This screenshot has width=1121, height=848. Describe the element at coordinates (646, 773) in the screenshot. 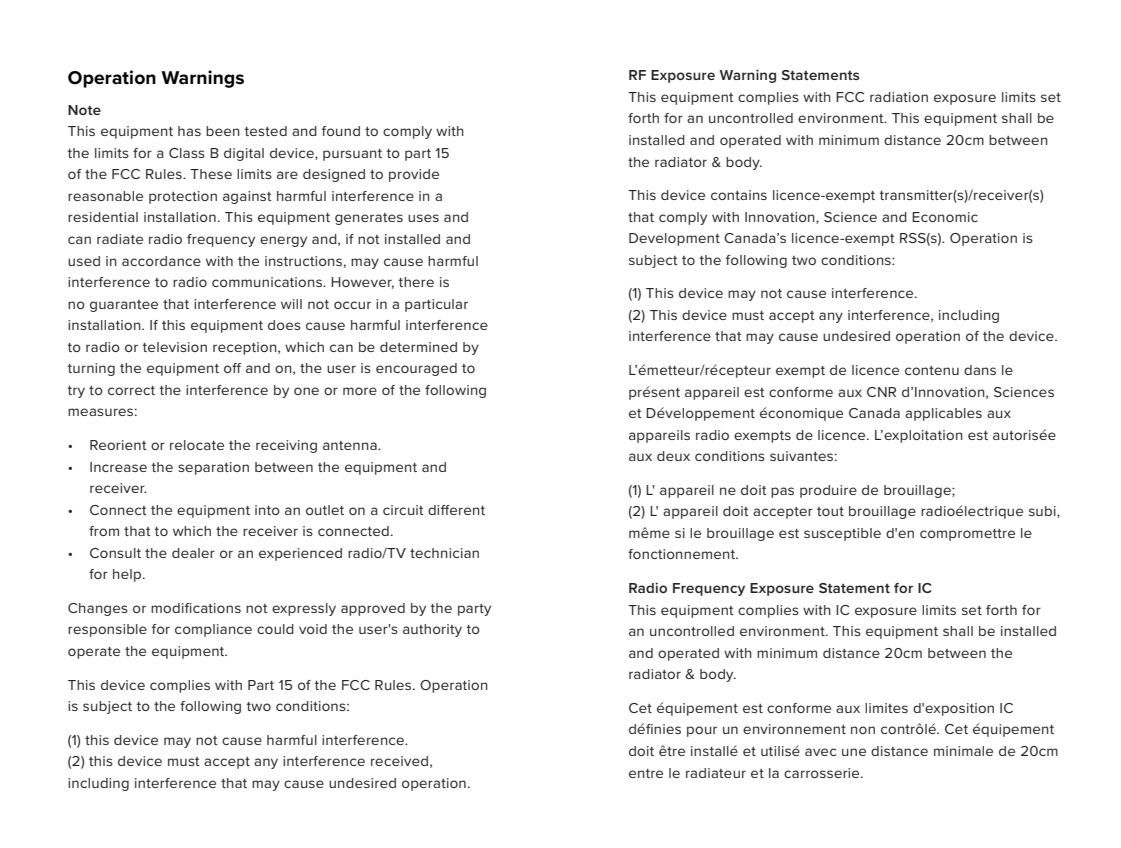

I see `entre` at that location.
